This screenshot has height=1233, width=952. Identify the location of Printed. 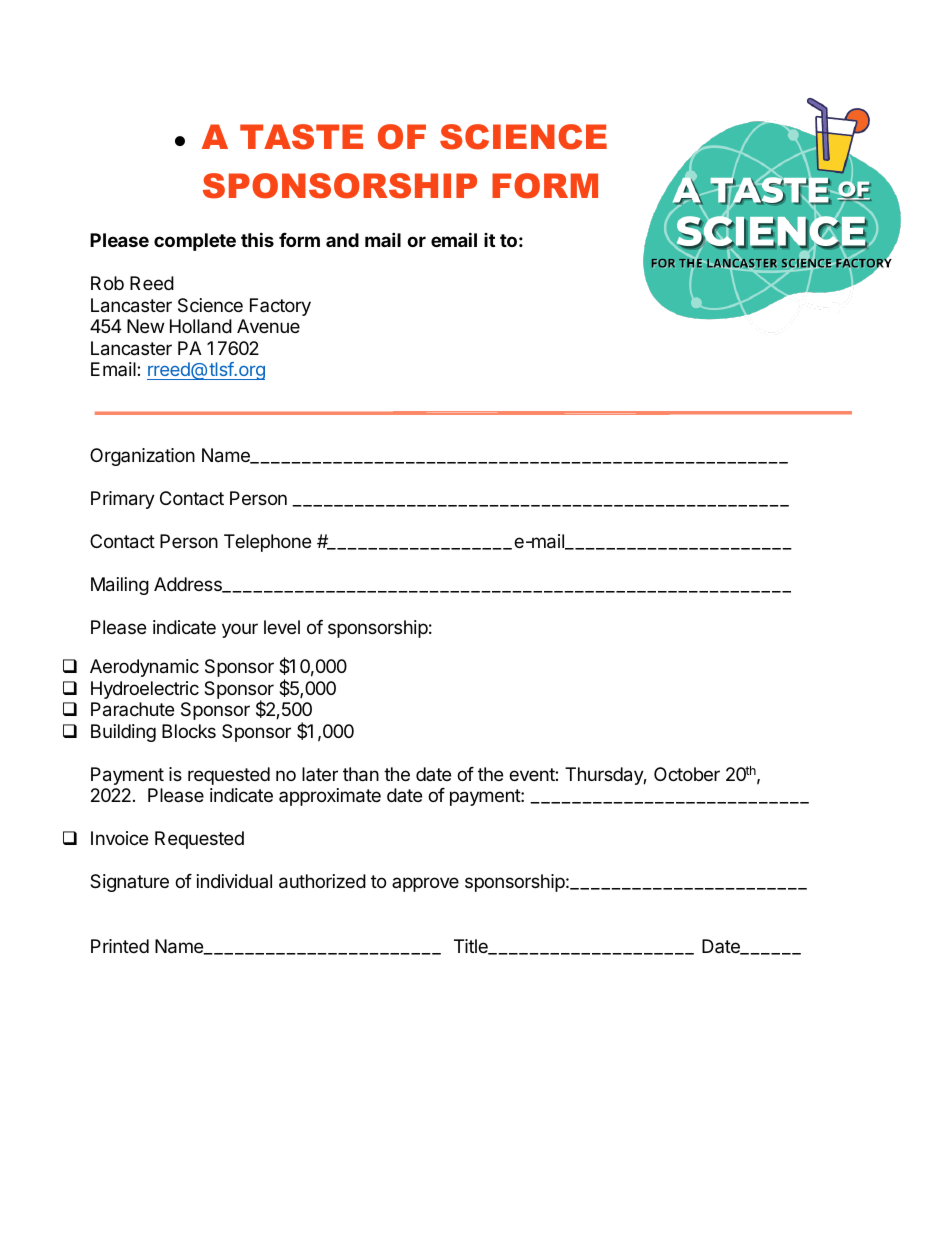
(120, 946).
